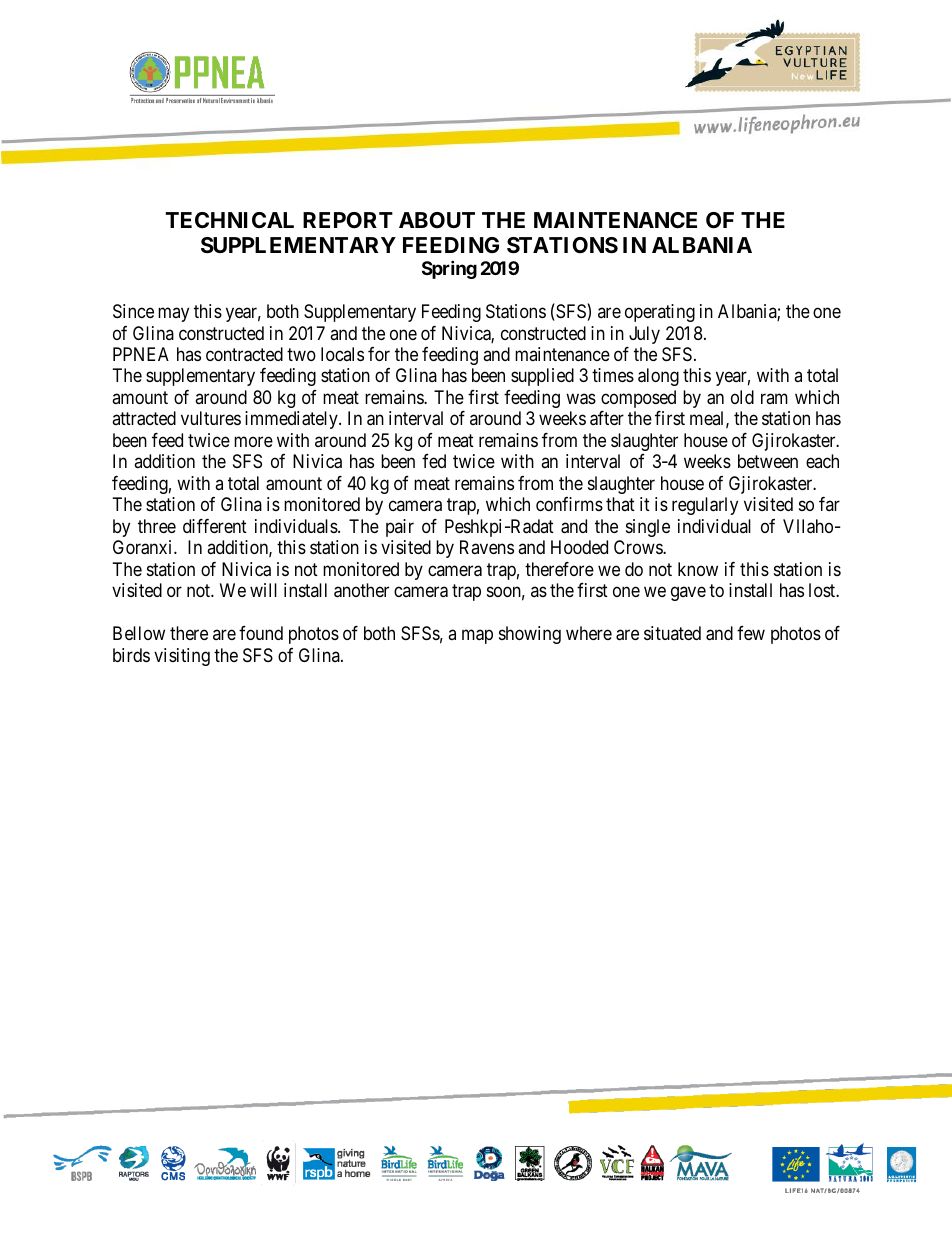 The image size is (952, 1233). What do you see at coordinates (768, 461) in the screenshot?
I see `between` at bounding box center [768, 461].
